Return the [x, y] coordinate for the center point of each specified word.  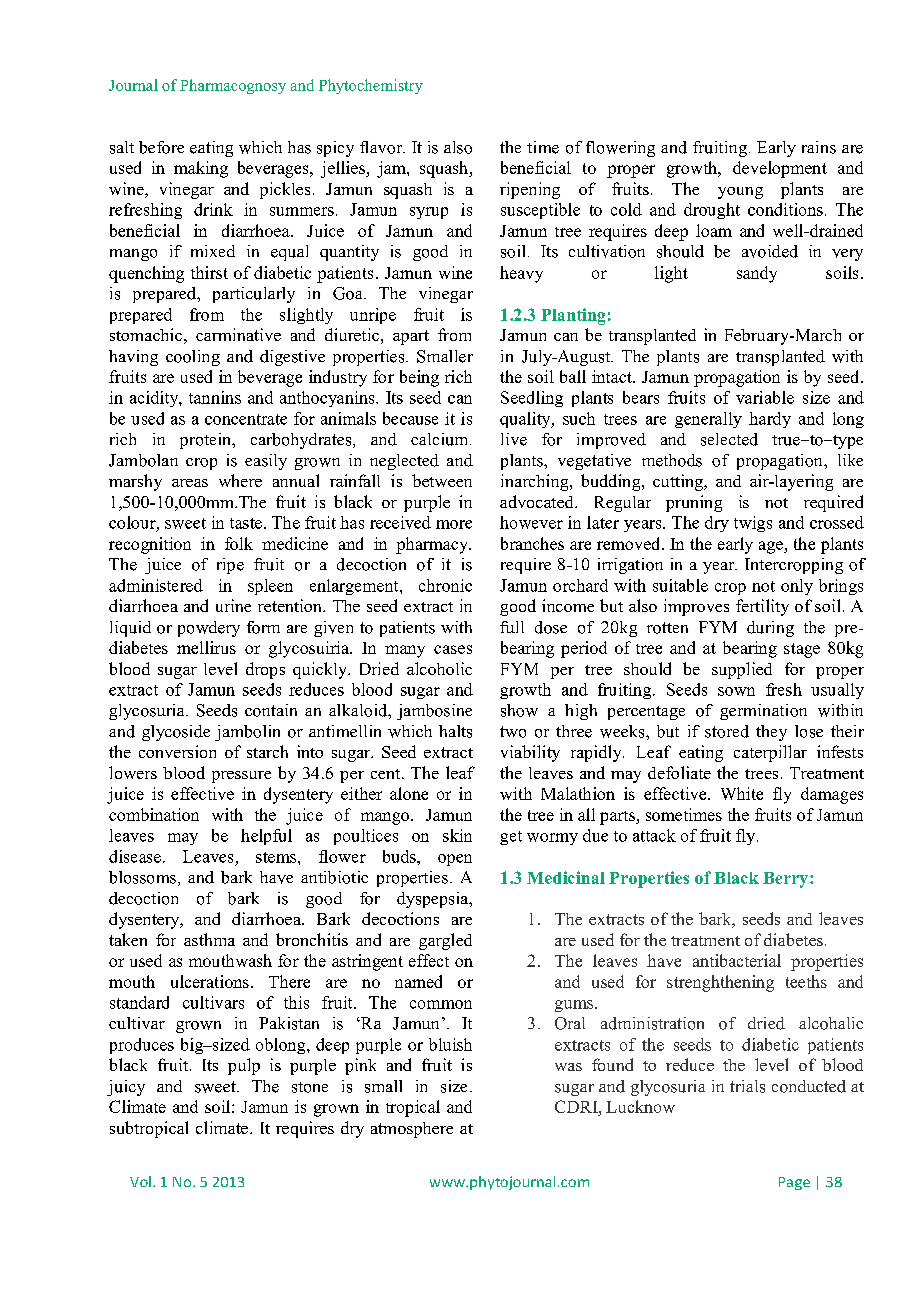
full [512, 627]
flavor [382, 147]
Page [794, 1183]
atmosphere [412, 1130]
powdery [209, 629]
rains [819, 147]
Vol [140, 1181]
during [770, 629]
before [161, 147]
